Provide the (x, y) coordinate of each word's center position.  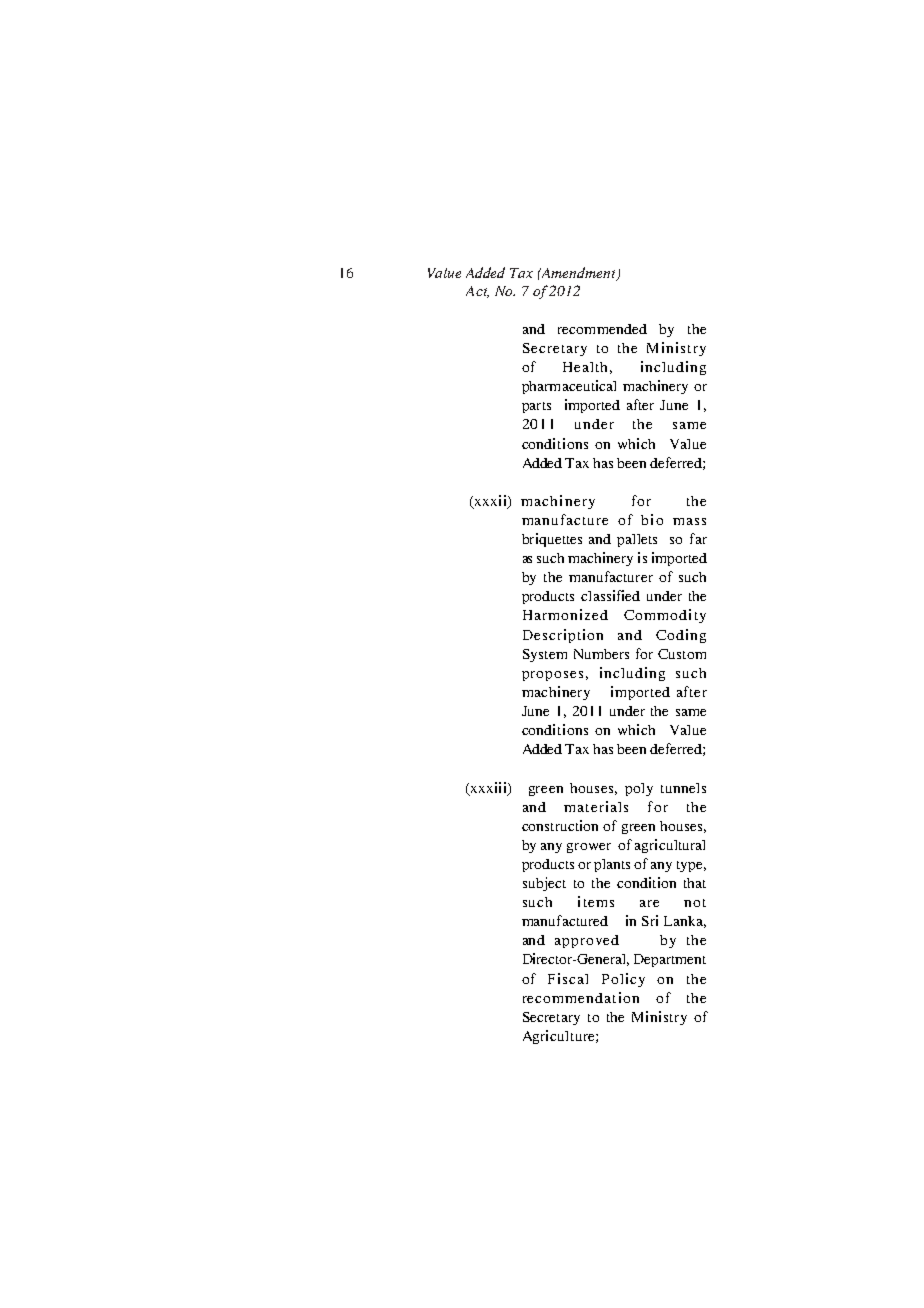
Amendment (578, 273)
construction (560, 825)
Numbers (601, 654)
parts (536, 407)
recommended (602, 329)
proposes (552, 676)
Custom (682, 654)
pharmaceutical (569, 387)
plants (612, 865)
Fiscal (568, 978)
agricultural (670, 846)
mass (689, 521)
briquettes (552, 540)
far (698, 538)
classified (610, 595)
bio (652, 519)
